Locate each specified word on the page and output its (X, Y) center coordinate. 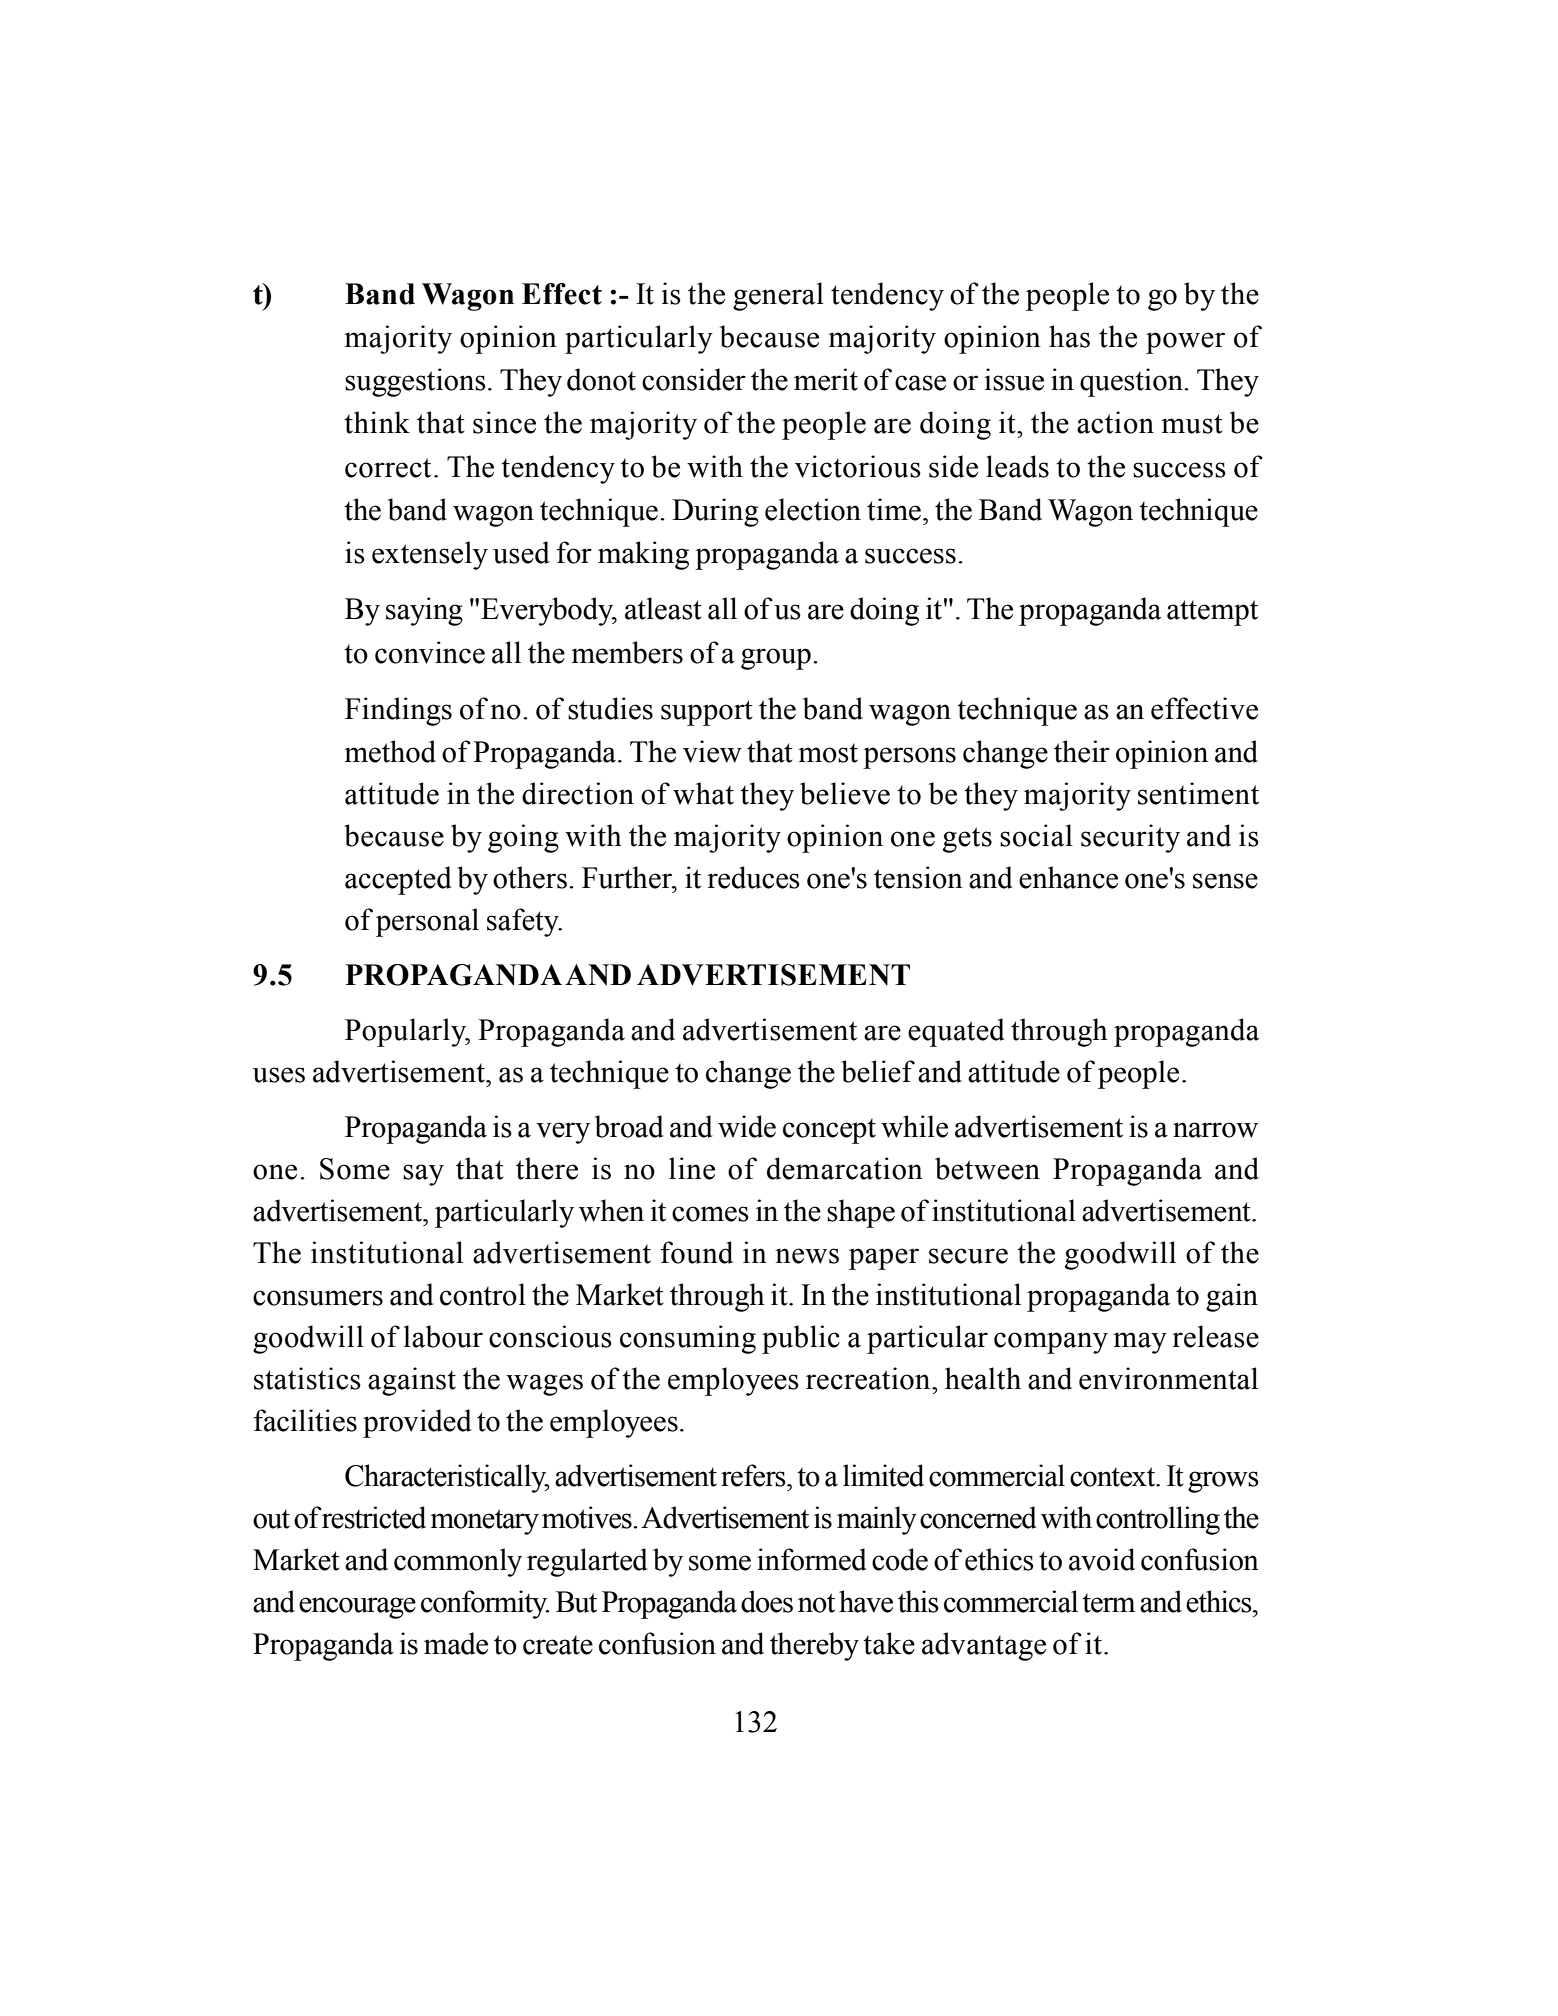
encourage (357, 1608)
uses (279, 1075)
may (1140, 1343)
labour (443, 1336)
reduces (753, 877)
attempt (1212, 613)
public (801, 1339)
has (1069, 336)
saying (424, 611)
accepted (398, 880)
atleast (663, 608)
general (778, 296)
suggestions (415, 382)
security (1130, 838)
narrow (1215, 1130)
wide (747, 1126)
